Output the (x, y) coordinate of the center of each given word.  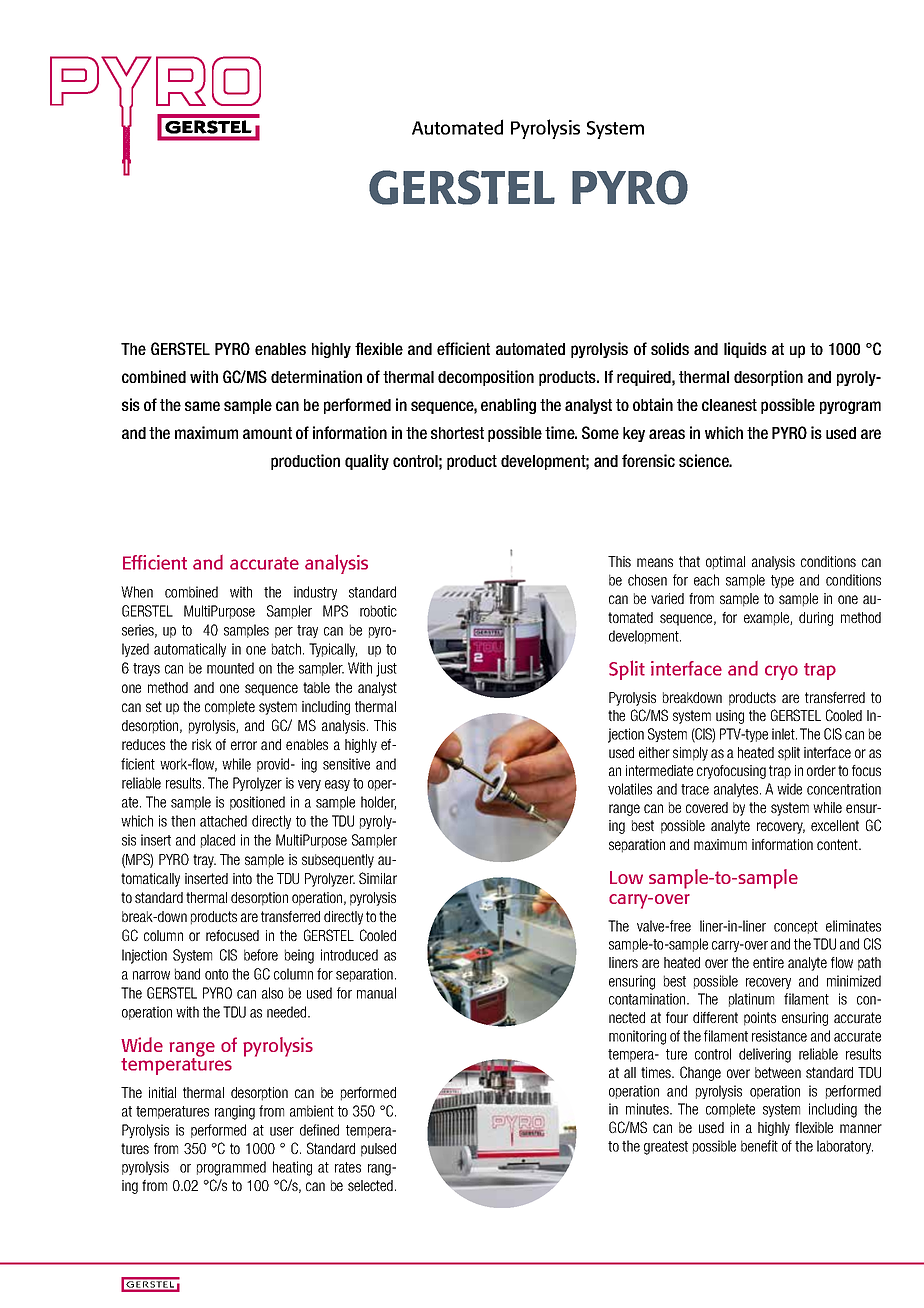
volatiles (630, 789)
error (244, 745)
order (821, 770)
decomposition (486, 378)
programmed (231, 1168)
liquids (745, 350)
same (202, 406)
